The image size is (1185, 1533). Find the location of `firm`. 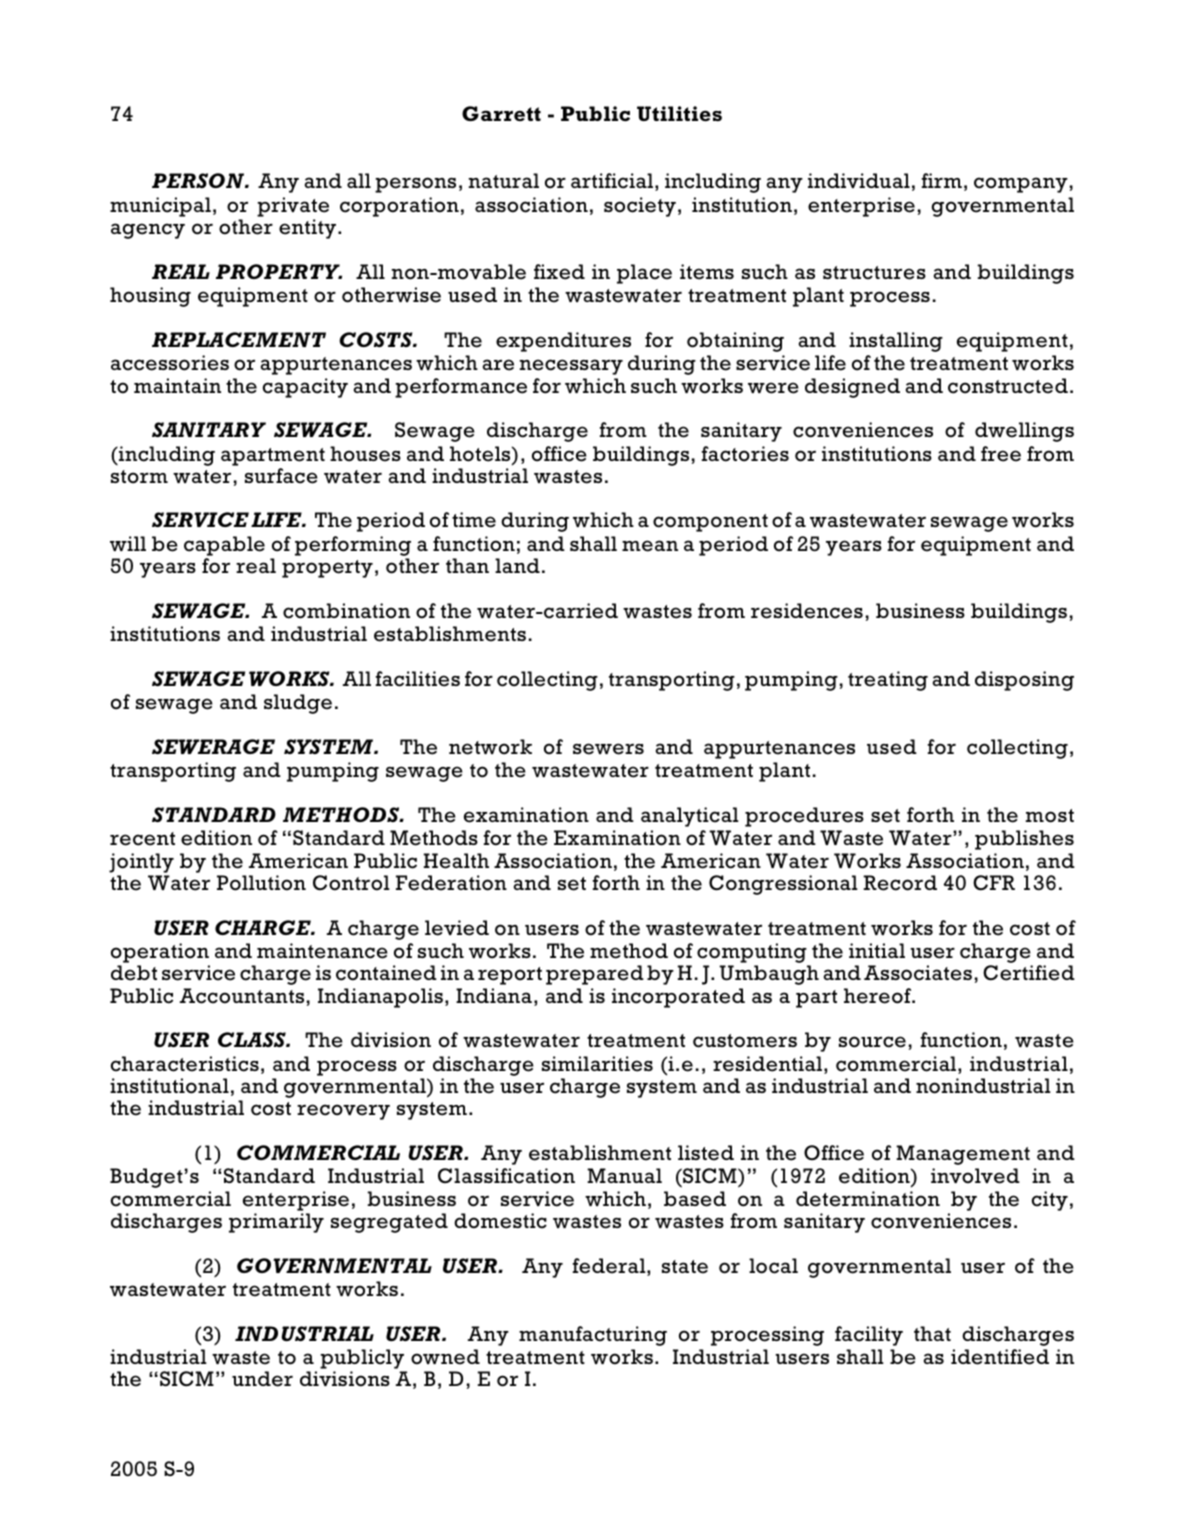

firm is located at coordinates (942, 180).
